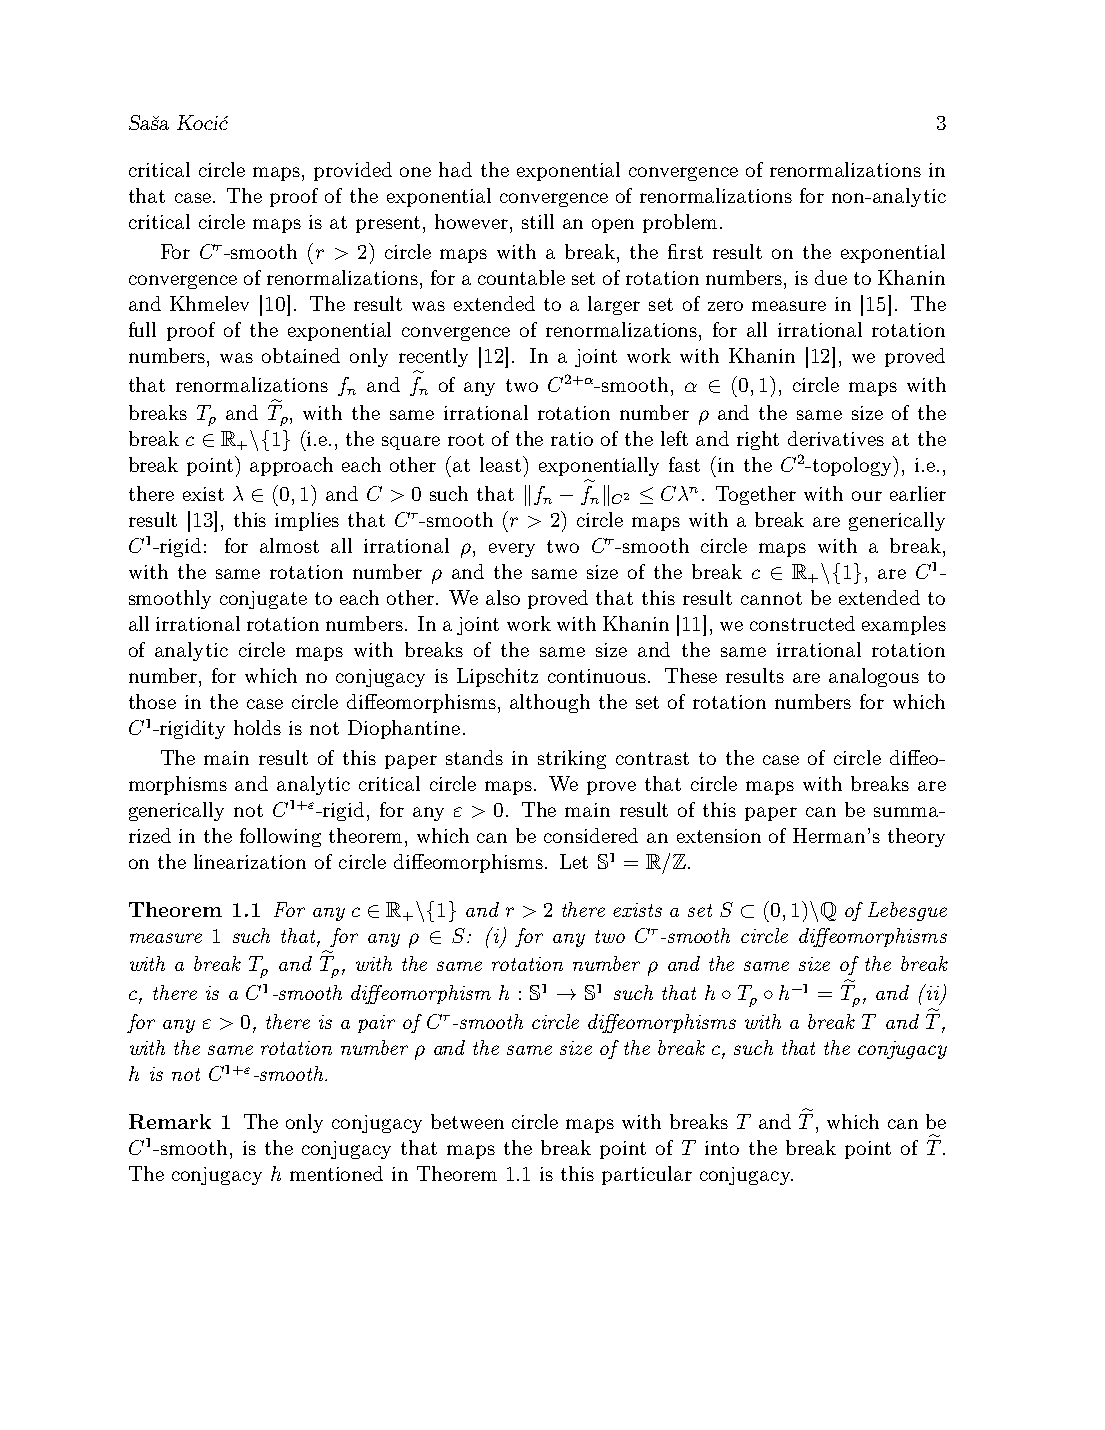 The image size is (1105, 1430). Describe the element at coordinates (289, 545) in the screenshot. I see `almost` at that location.
